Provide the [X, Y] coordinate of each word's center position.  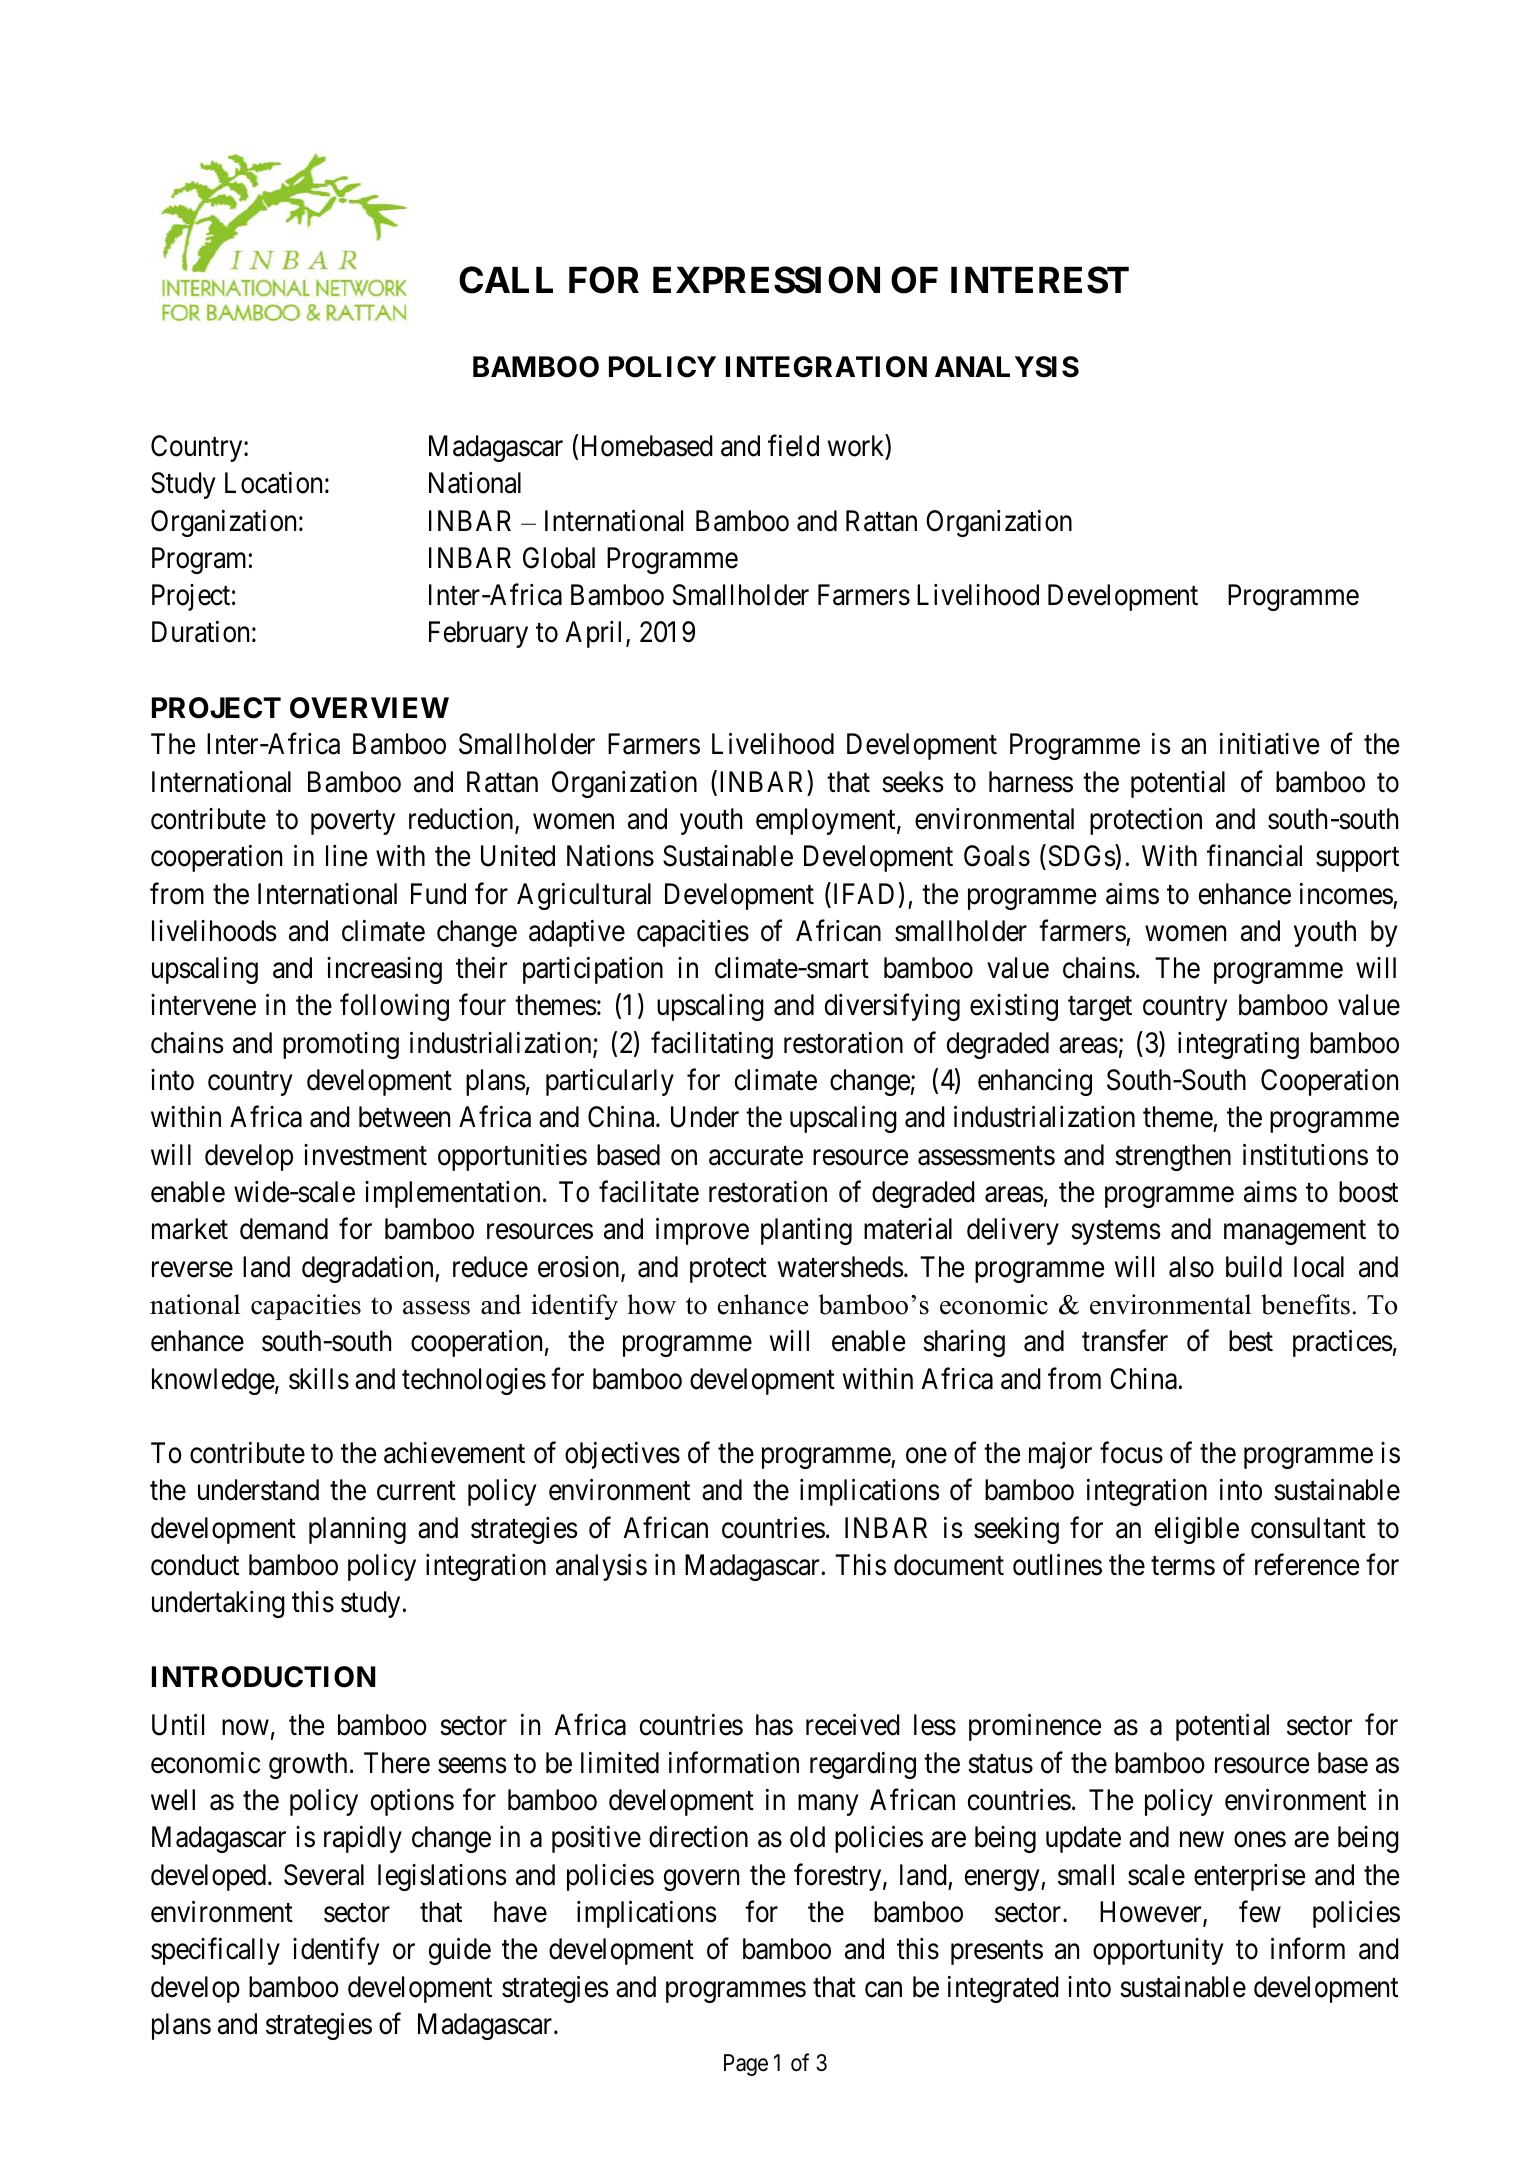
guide [460, 1951]
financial [1254, 856]
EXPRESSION [766, 280]
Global [559, 558]
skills [319, 1379]
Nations [610, 856]
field [793, 446]
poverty [353, 822]
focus [1131, 1453]
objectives [622, 1455]
